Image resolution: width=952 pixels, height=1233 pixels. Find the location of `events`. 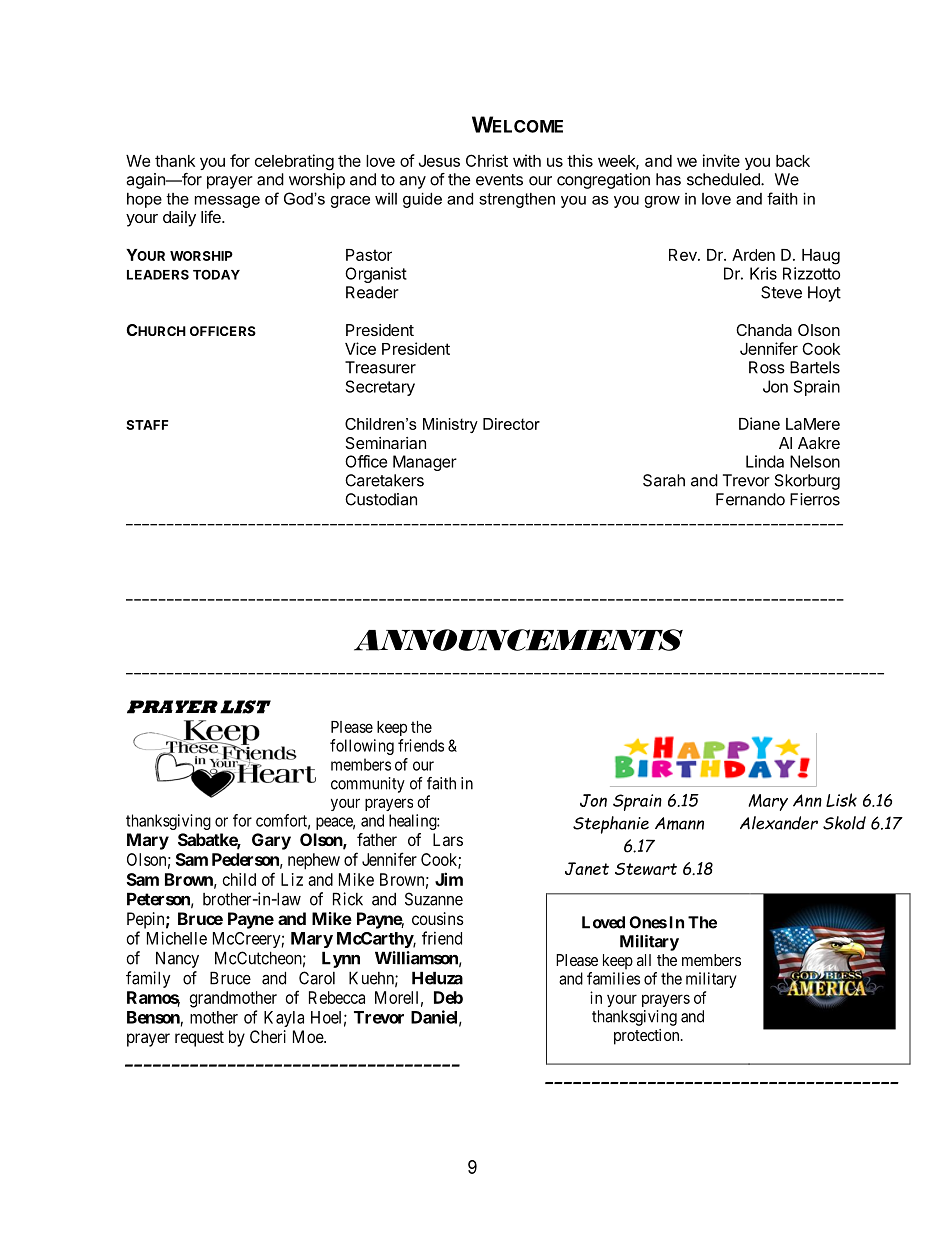

events is located at coordinates (499, 180).
